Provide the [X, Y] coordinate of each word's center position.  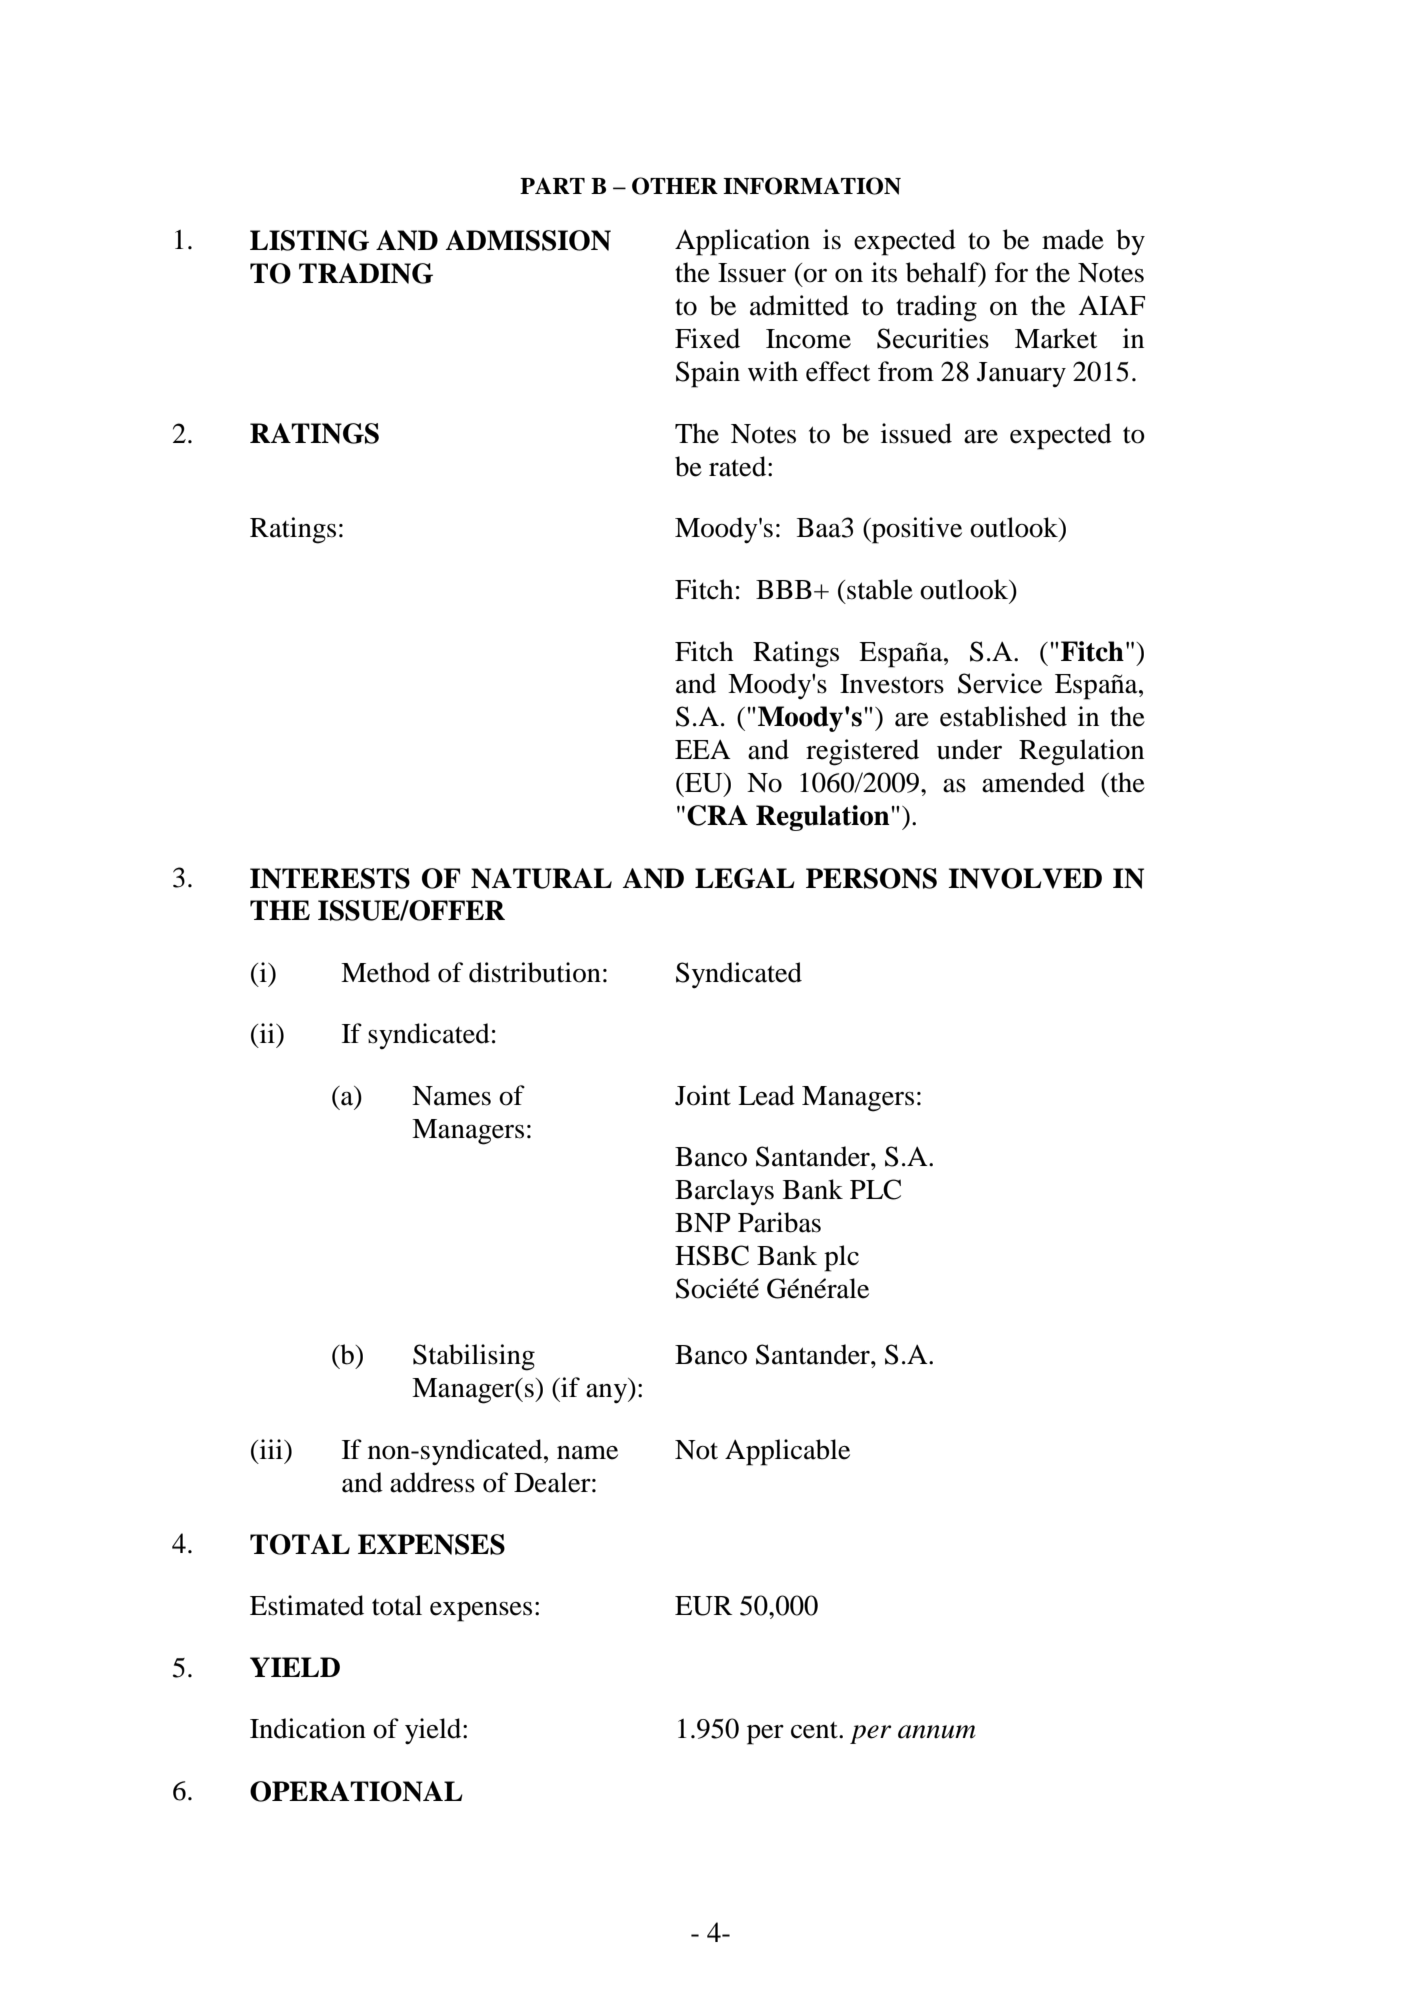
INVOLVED [1025, 878]
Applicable [787, 1452]
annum [937, 1732]
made [1073, 239]
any [607, 1393]
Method [385, 972]
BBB [784, 589]
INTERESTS [330, 878]
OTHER [675, 186]
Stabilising [474, 1357]
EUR [703, 1606]
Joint [703, 1095]
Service [1000, 683]
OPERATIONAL [356, 1791]
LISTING [309, 240]
